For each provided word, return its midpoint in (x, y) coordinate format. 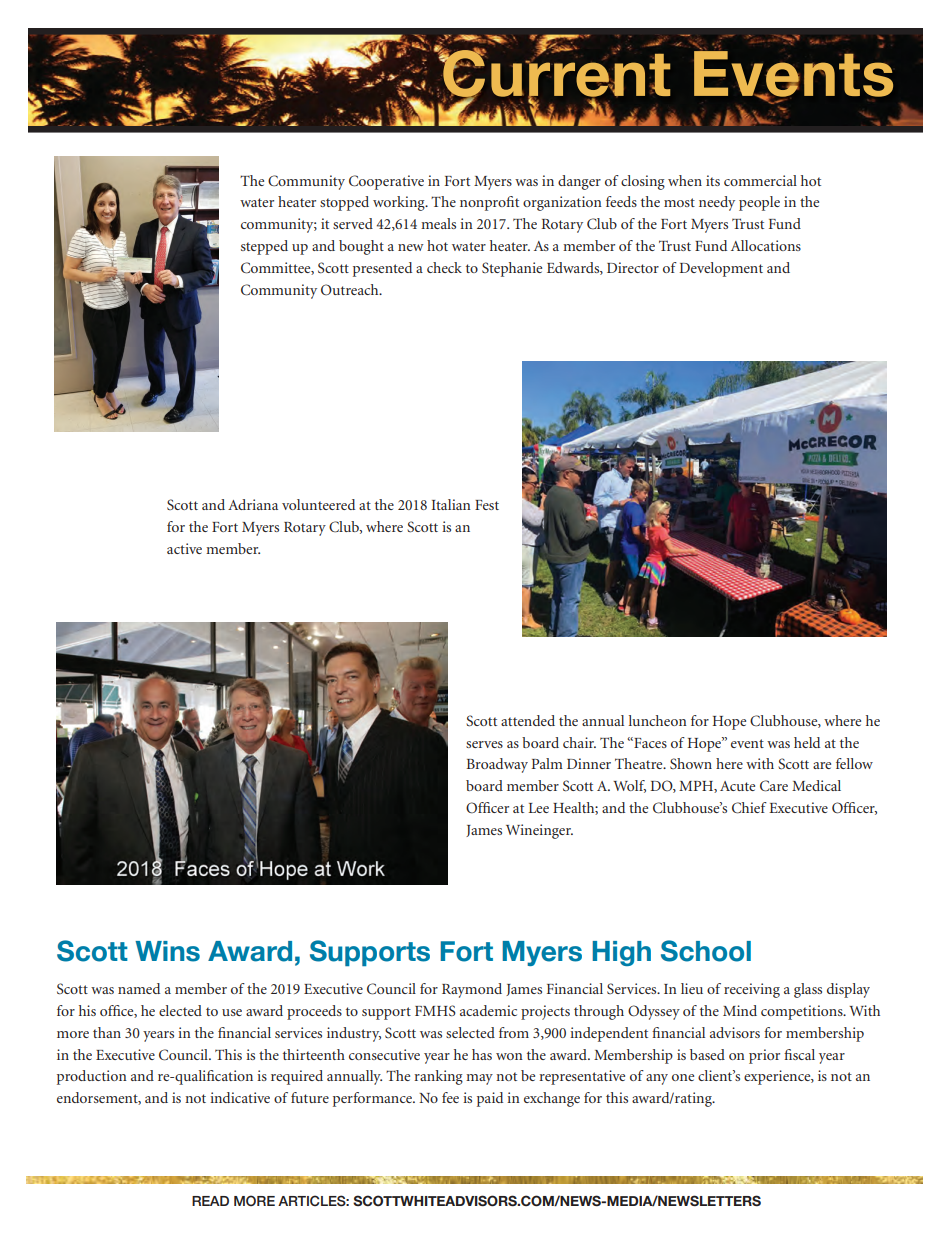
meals (438, 223)
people (759, 203)
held (807, 742)
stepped (264, 247)
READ (210, 1201)
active (184, 548)
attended (528, 720)
